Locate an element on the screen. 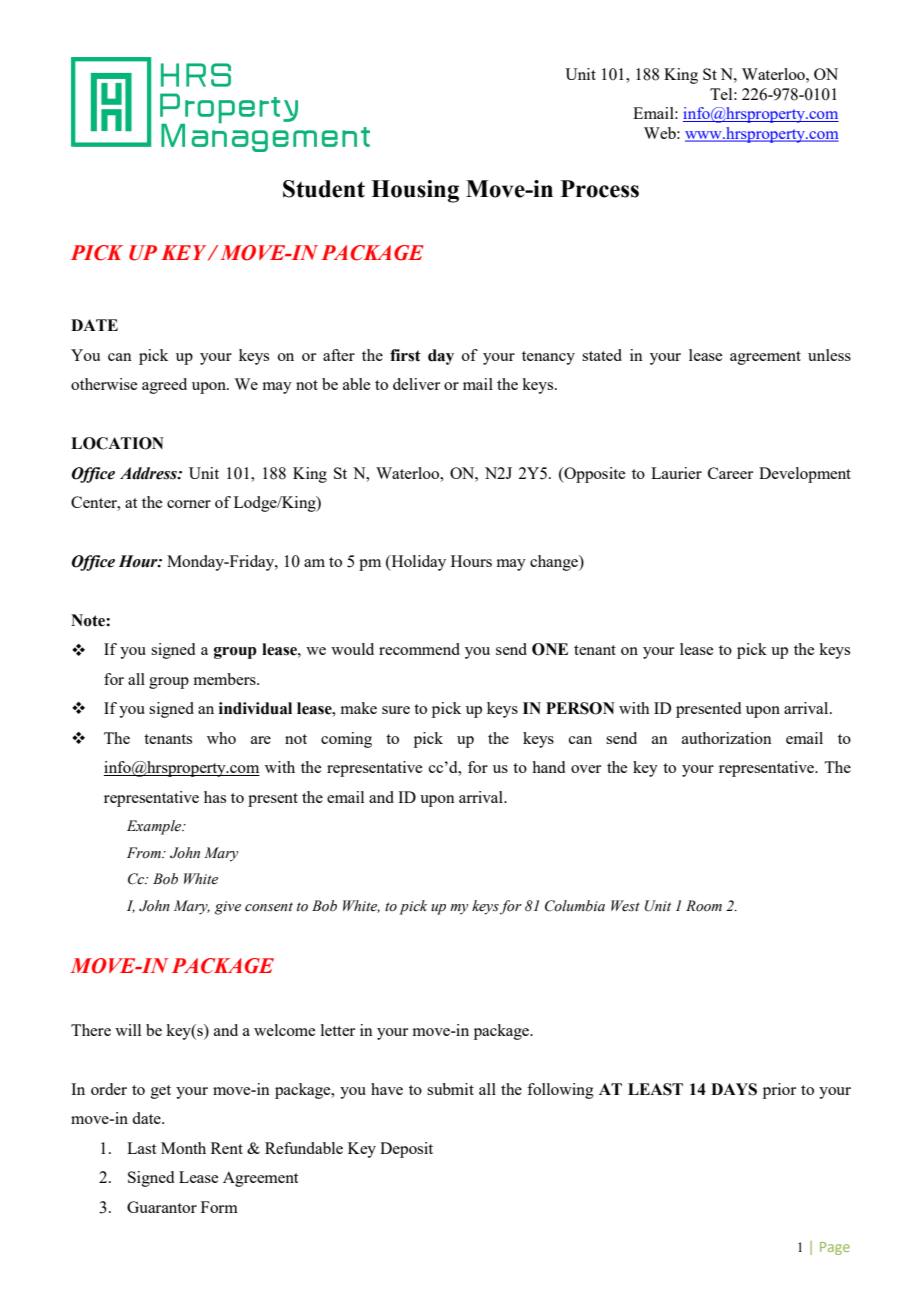 The width and height of the screenshot is (924, 1308). Guarantor is located at coordinates (162, 1207).
